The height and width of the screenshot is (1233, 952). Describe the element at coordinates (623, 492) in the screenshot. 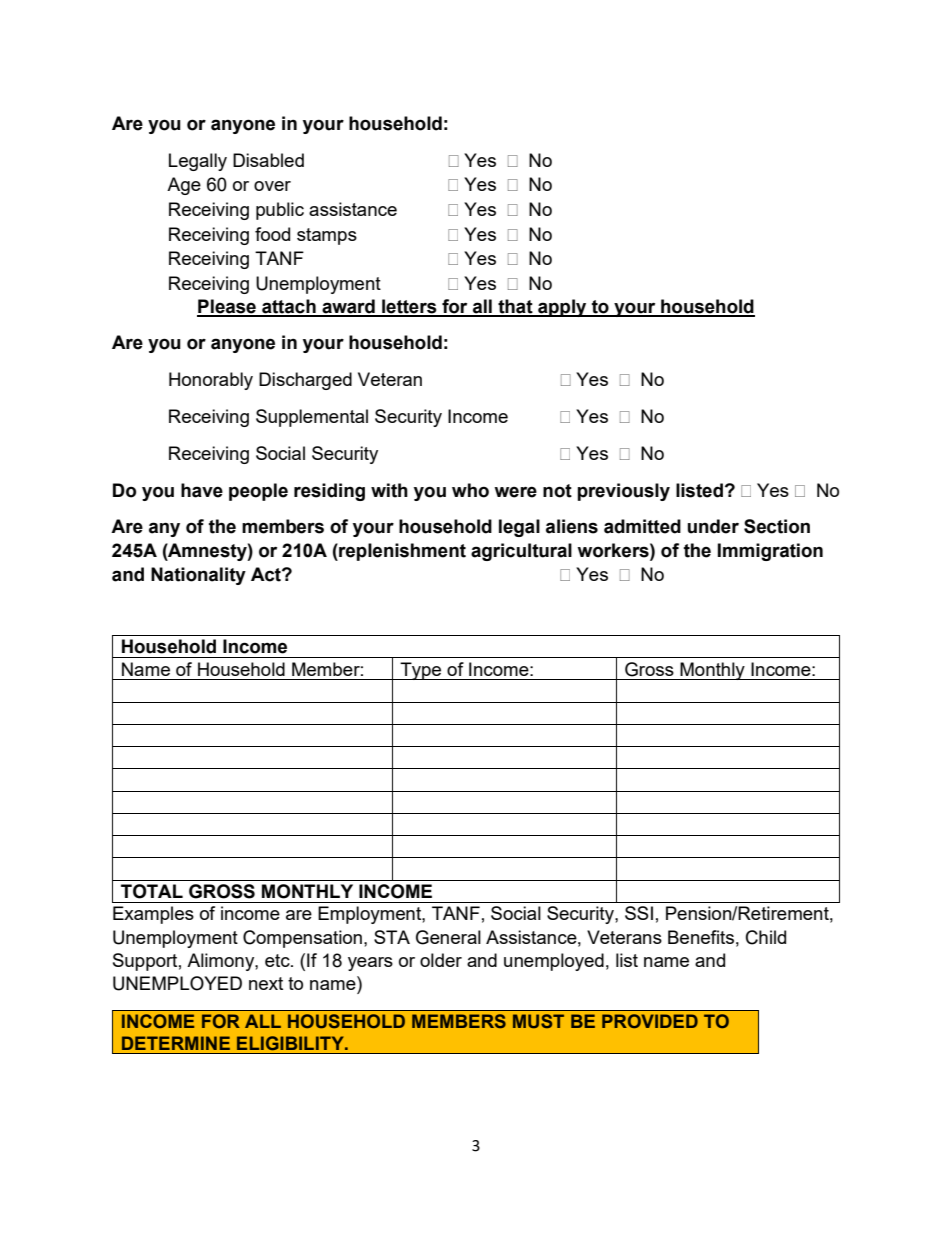

I see `previously` at that location.
